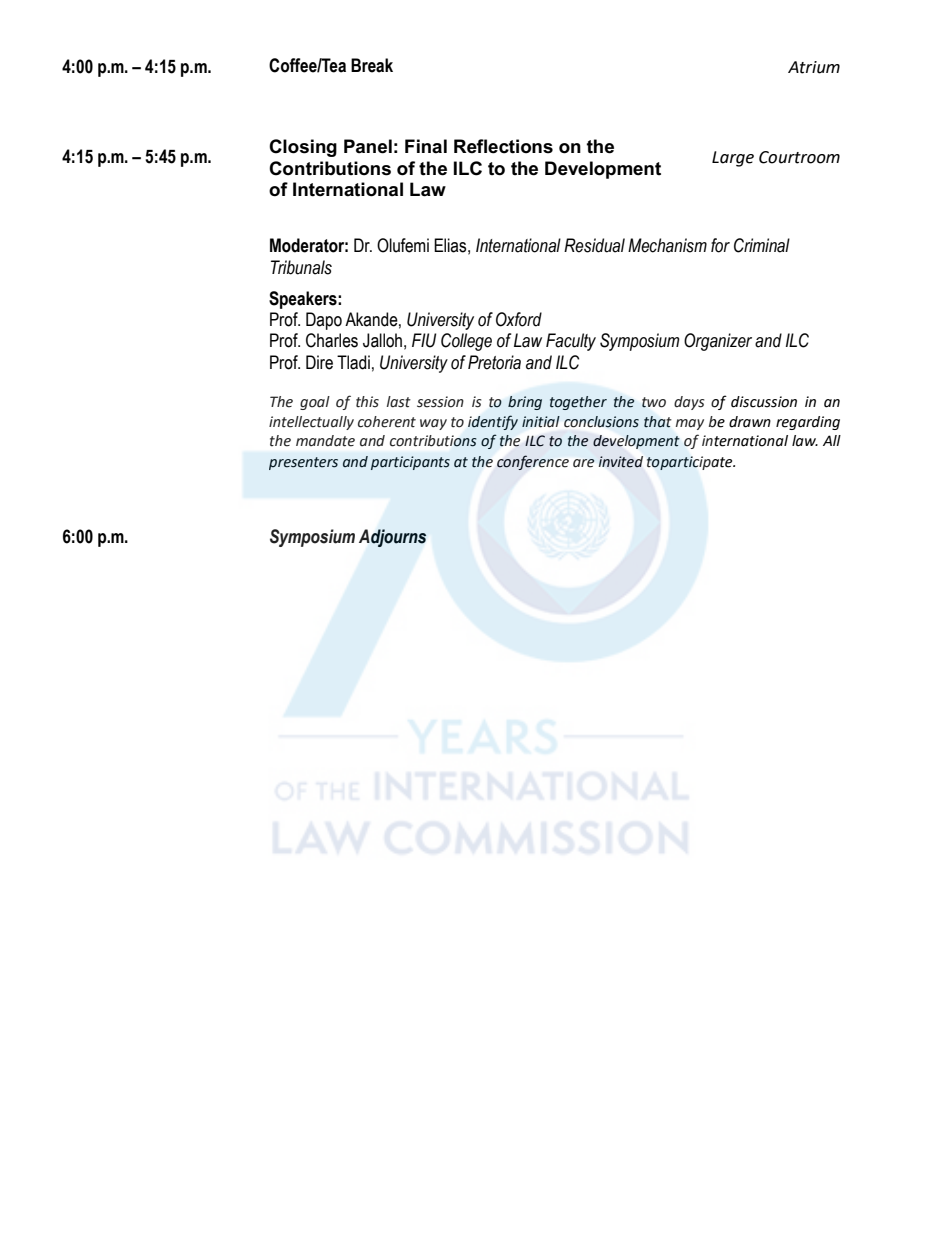  I want to click on Organizer, so click(718, 342).
